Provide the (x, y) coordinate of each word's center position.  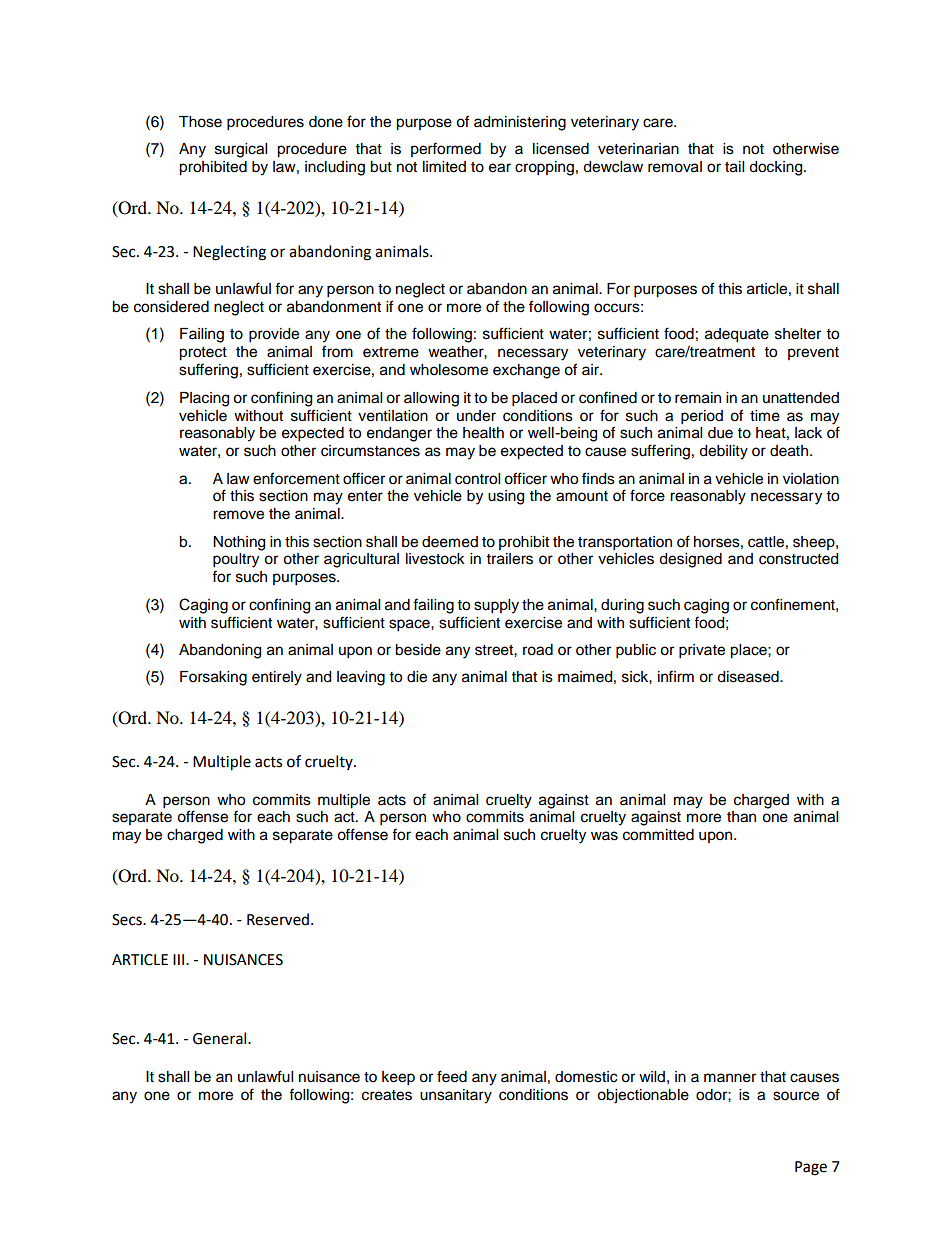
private (702, 651)
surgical (241, 150)
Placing (204, 399)
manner (730, 1078)
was (604, 836)
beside (418, 650)
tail (734, 167)
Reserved (278, 919)
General (221, 1038)
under (476, 416)
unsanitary (456, 1096)
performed (446, 149)
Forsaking (213, 678)
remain (698, 398)
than (741, 817)
